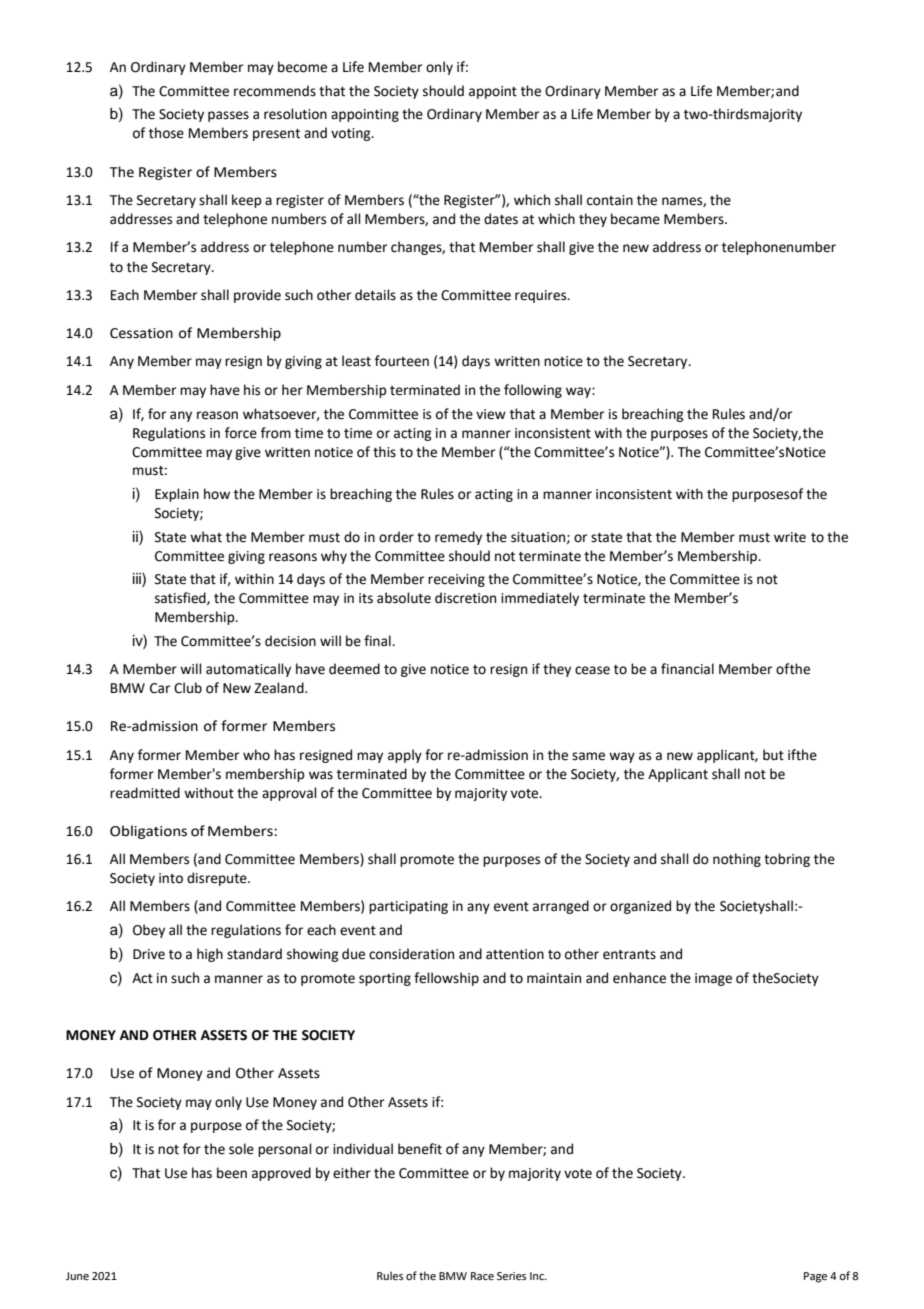 Image resolution: width=924 pixels, height=1309 pixels. What do you see at coordinates (77, 1276) in the screenshot?
I see `June` at bounding box center [77, 1276].
